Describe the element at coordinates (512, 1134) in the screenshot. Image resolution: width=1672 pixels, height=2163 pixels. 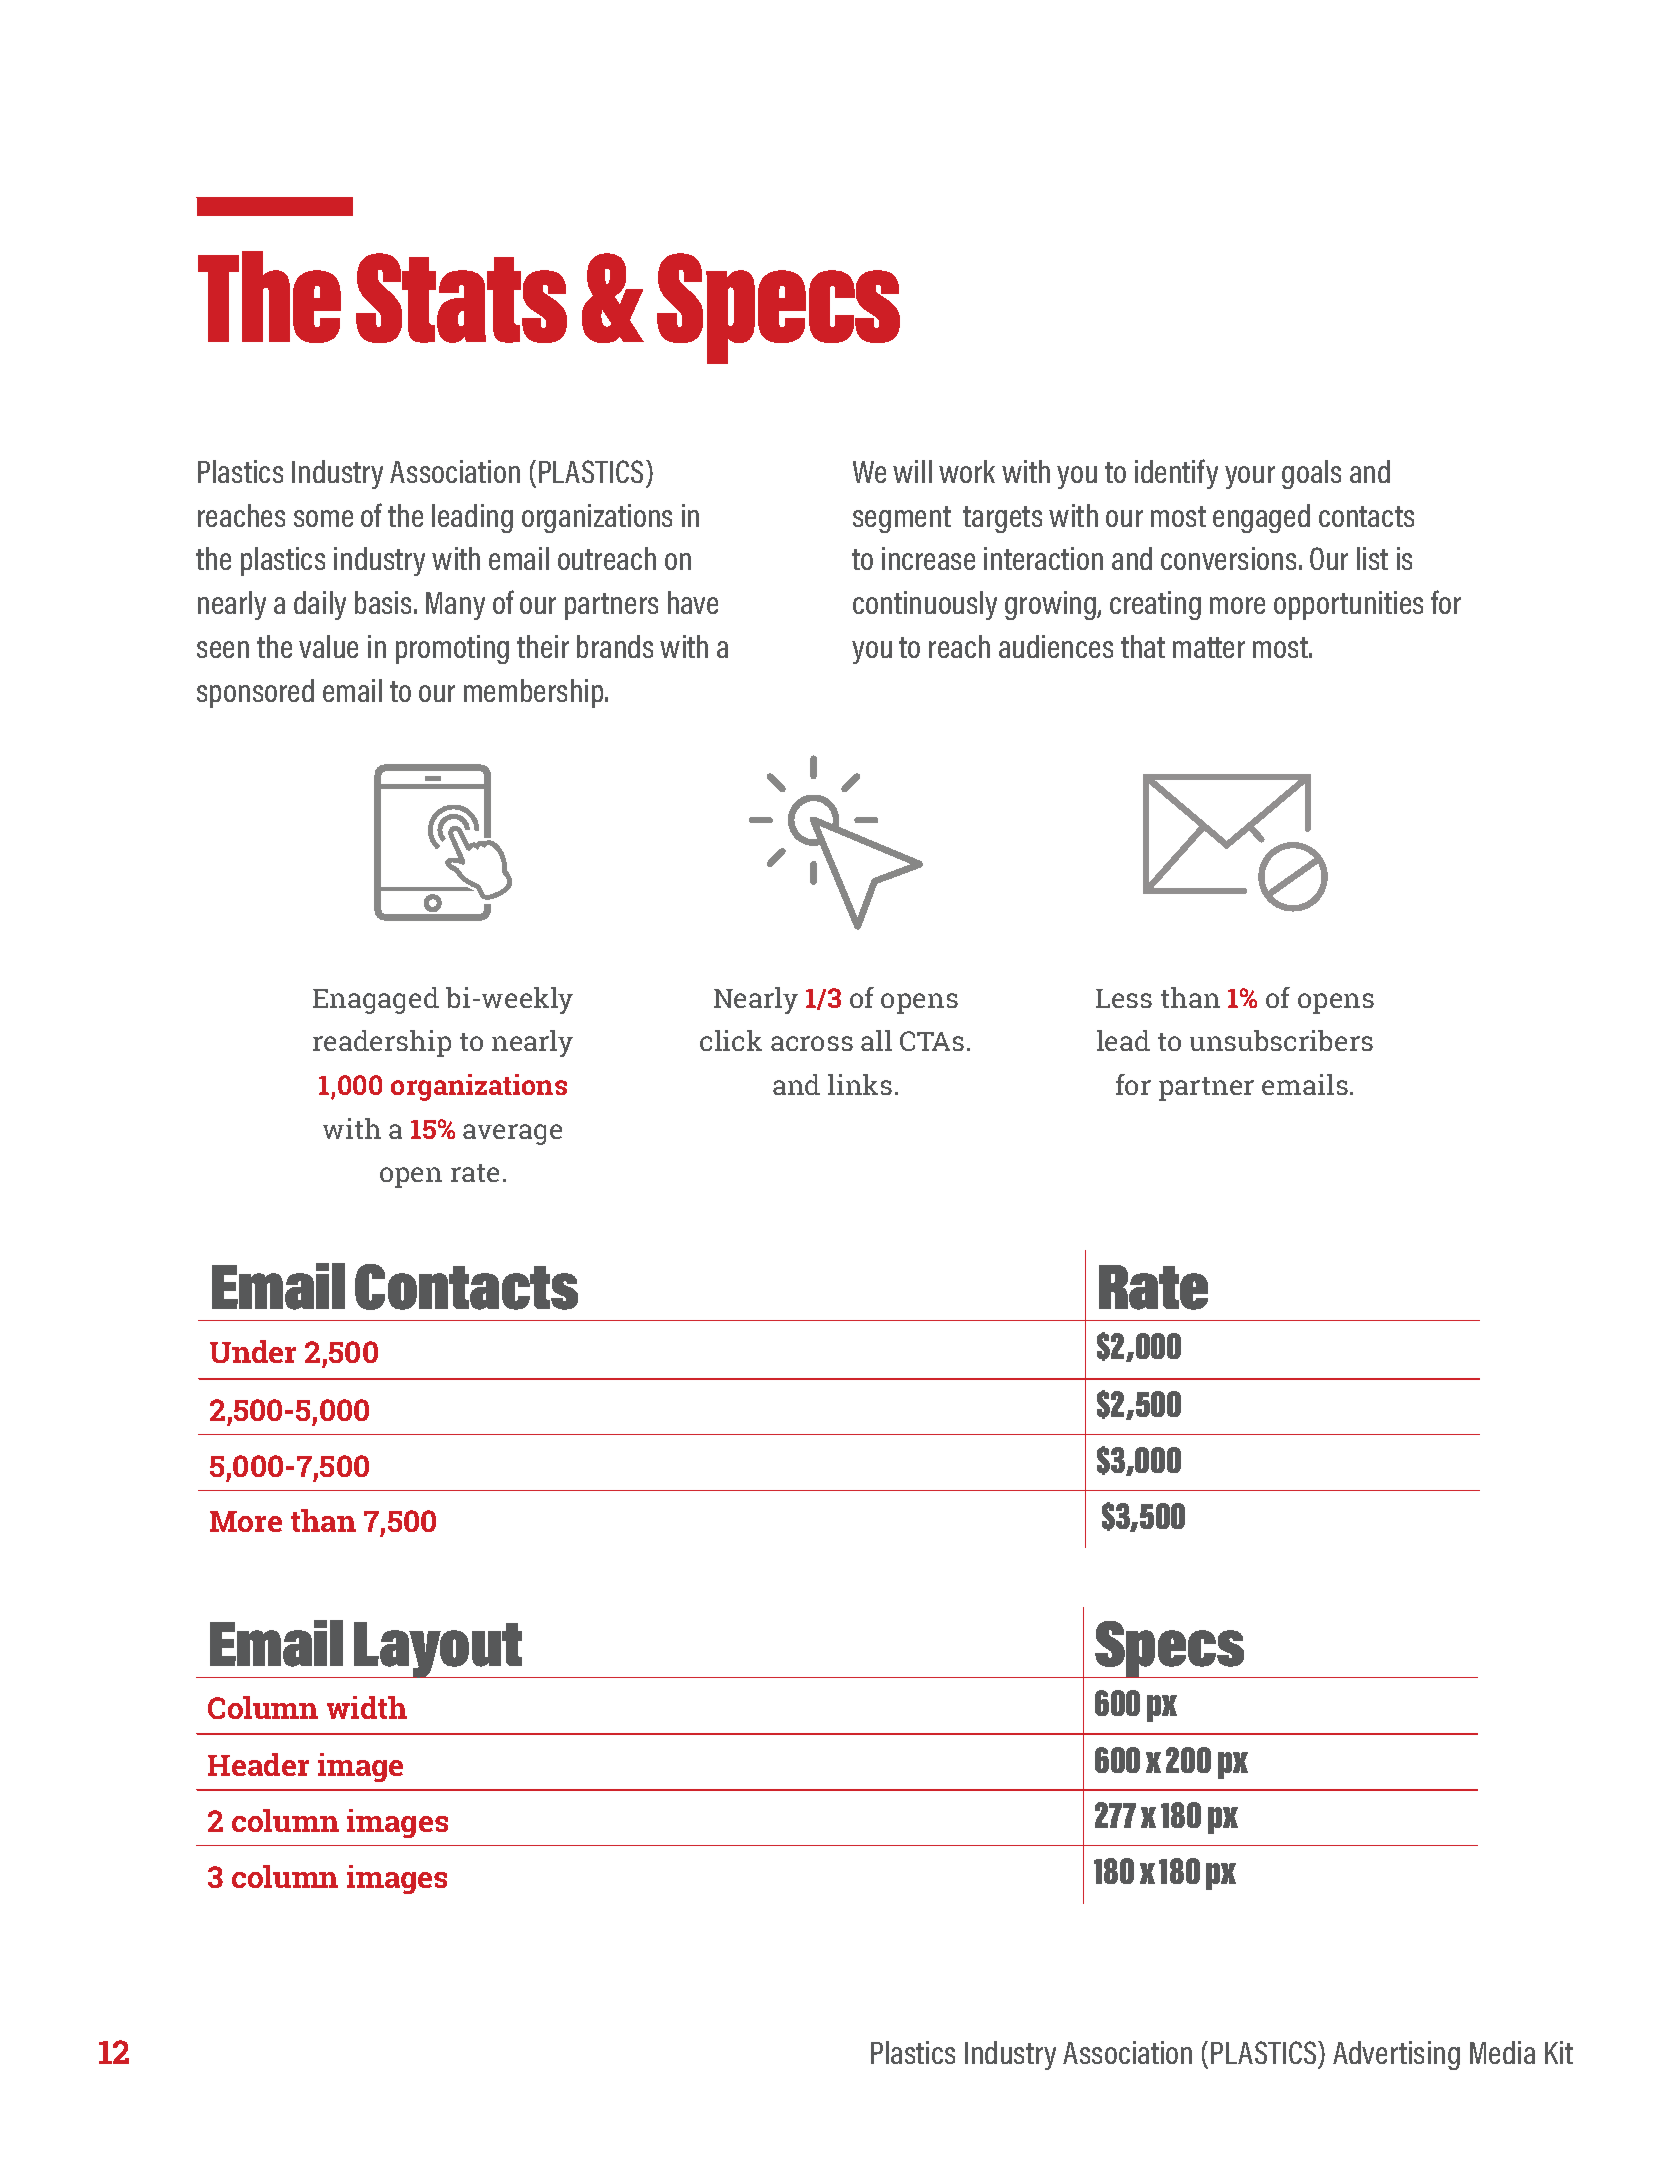
I see `average` at that location.
